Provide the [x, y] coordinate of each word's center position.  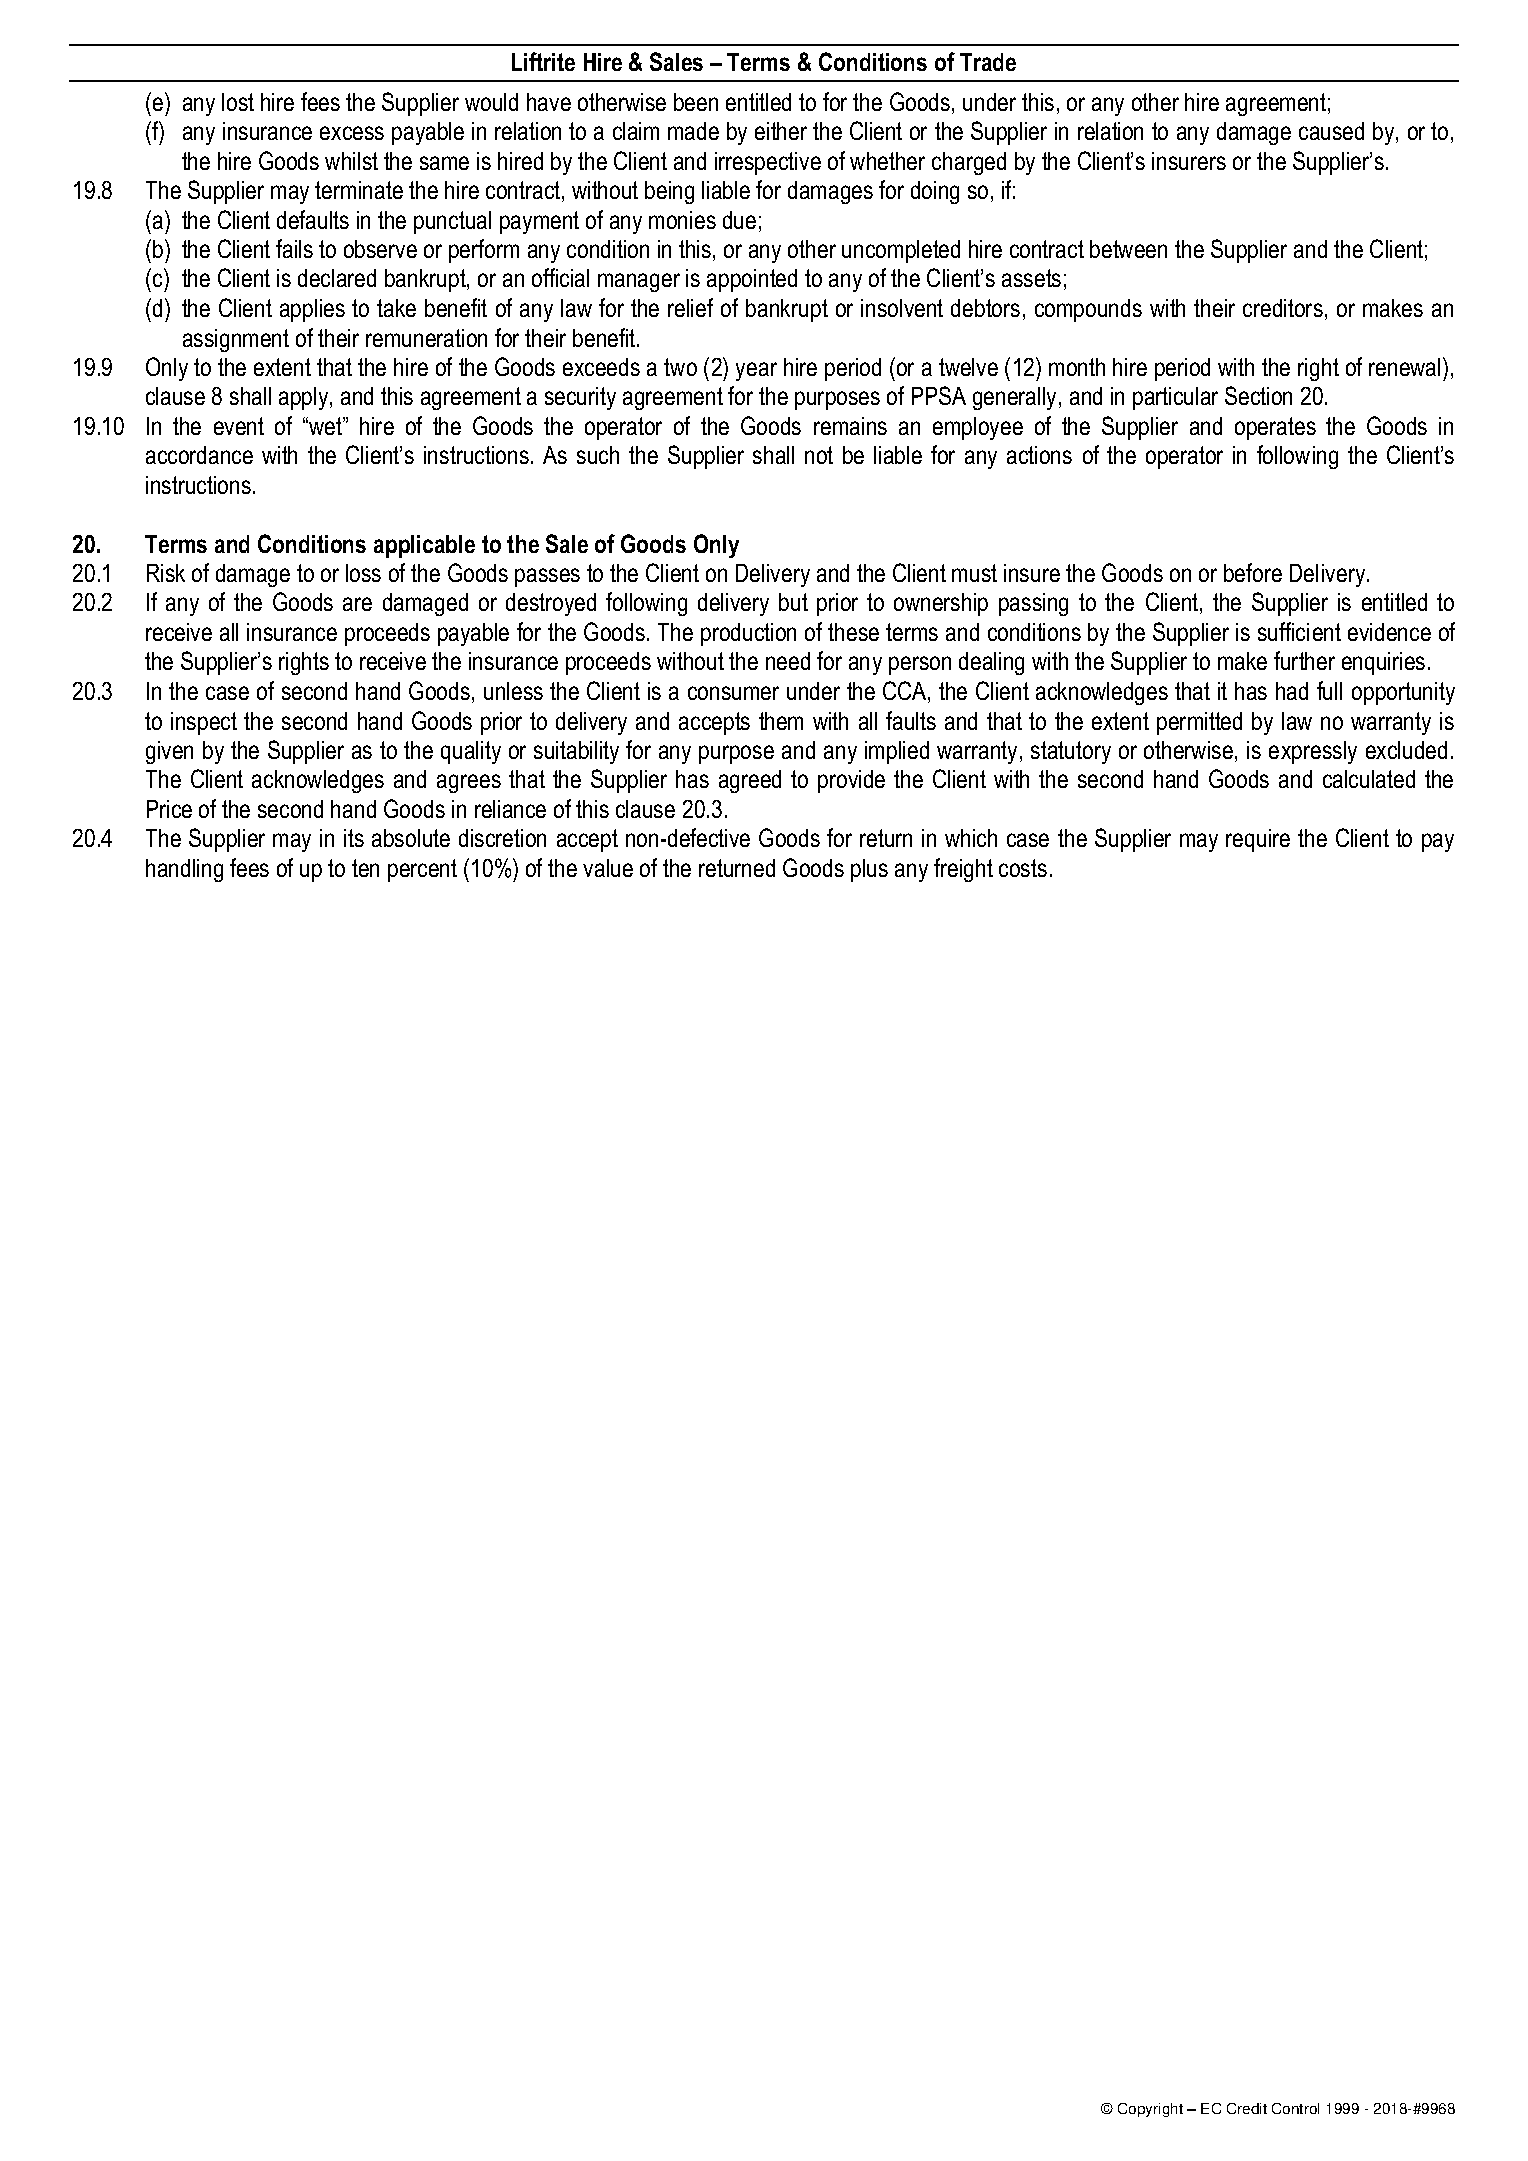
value [608, 868]
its [354, 838]
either [781, 131]
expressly [1313, 752]
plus [869, 870]
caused [1331, 131]
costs [1023, 868]
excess [352, 133]
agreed [750, 781]
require [1258, 840]
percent [422, 870]
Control [1295, 2108]
